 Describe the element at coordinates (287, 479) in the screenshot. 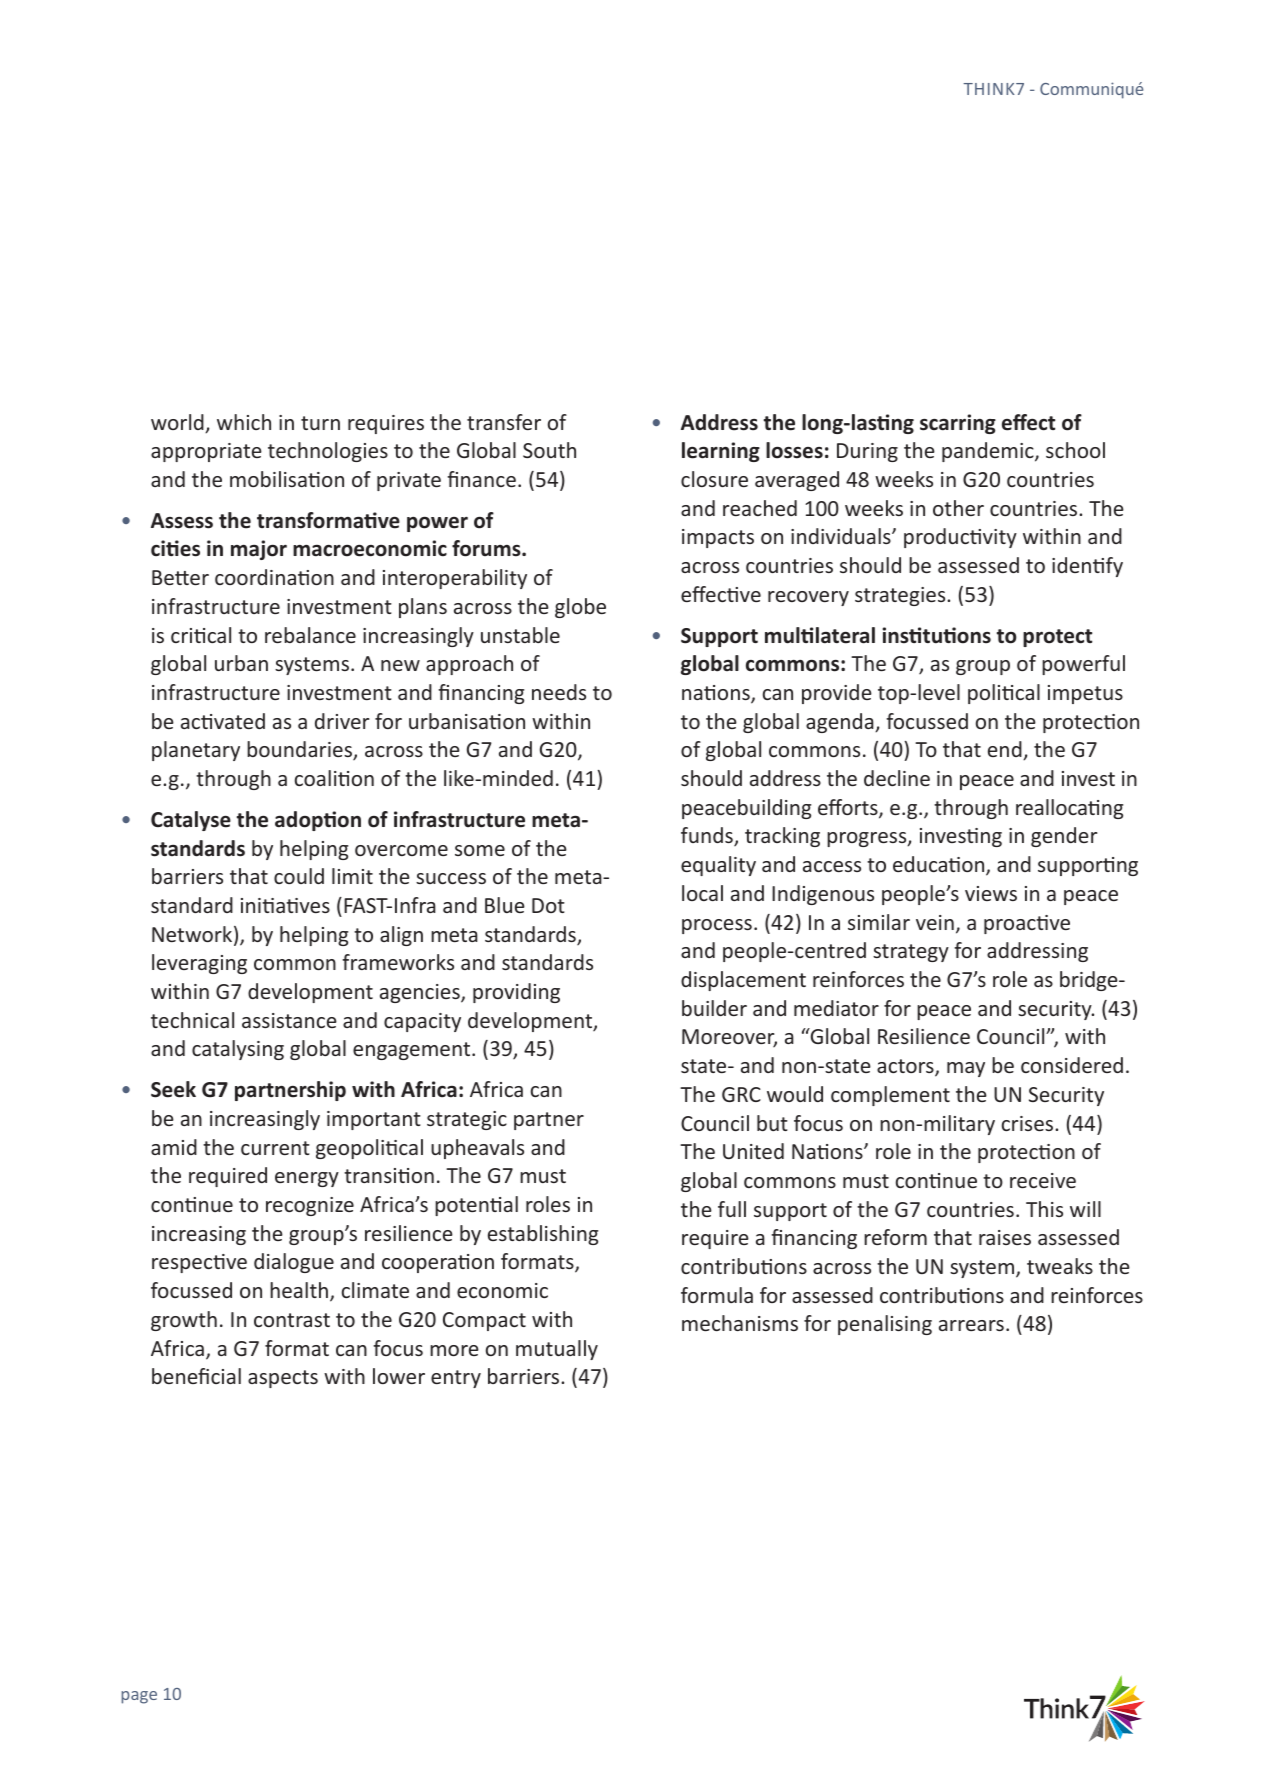

I see `mobilisation` at that location.
